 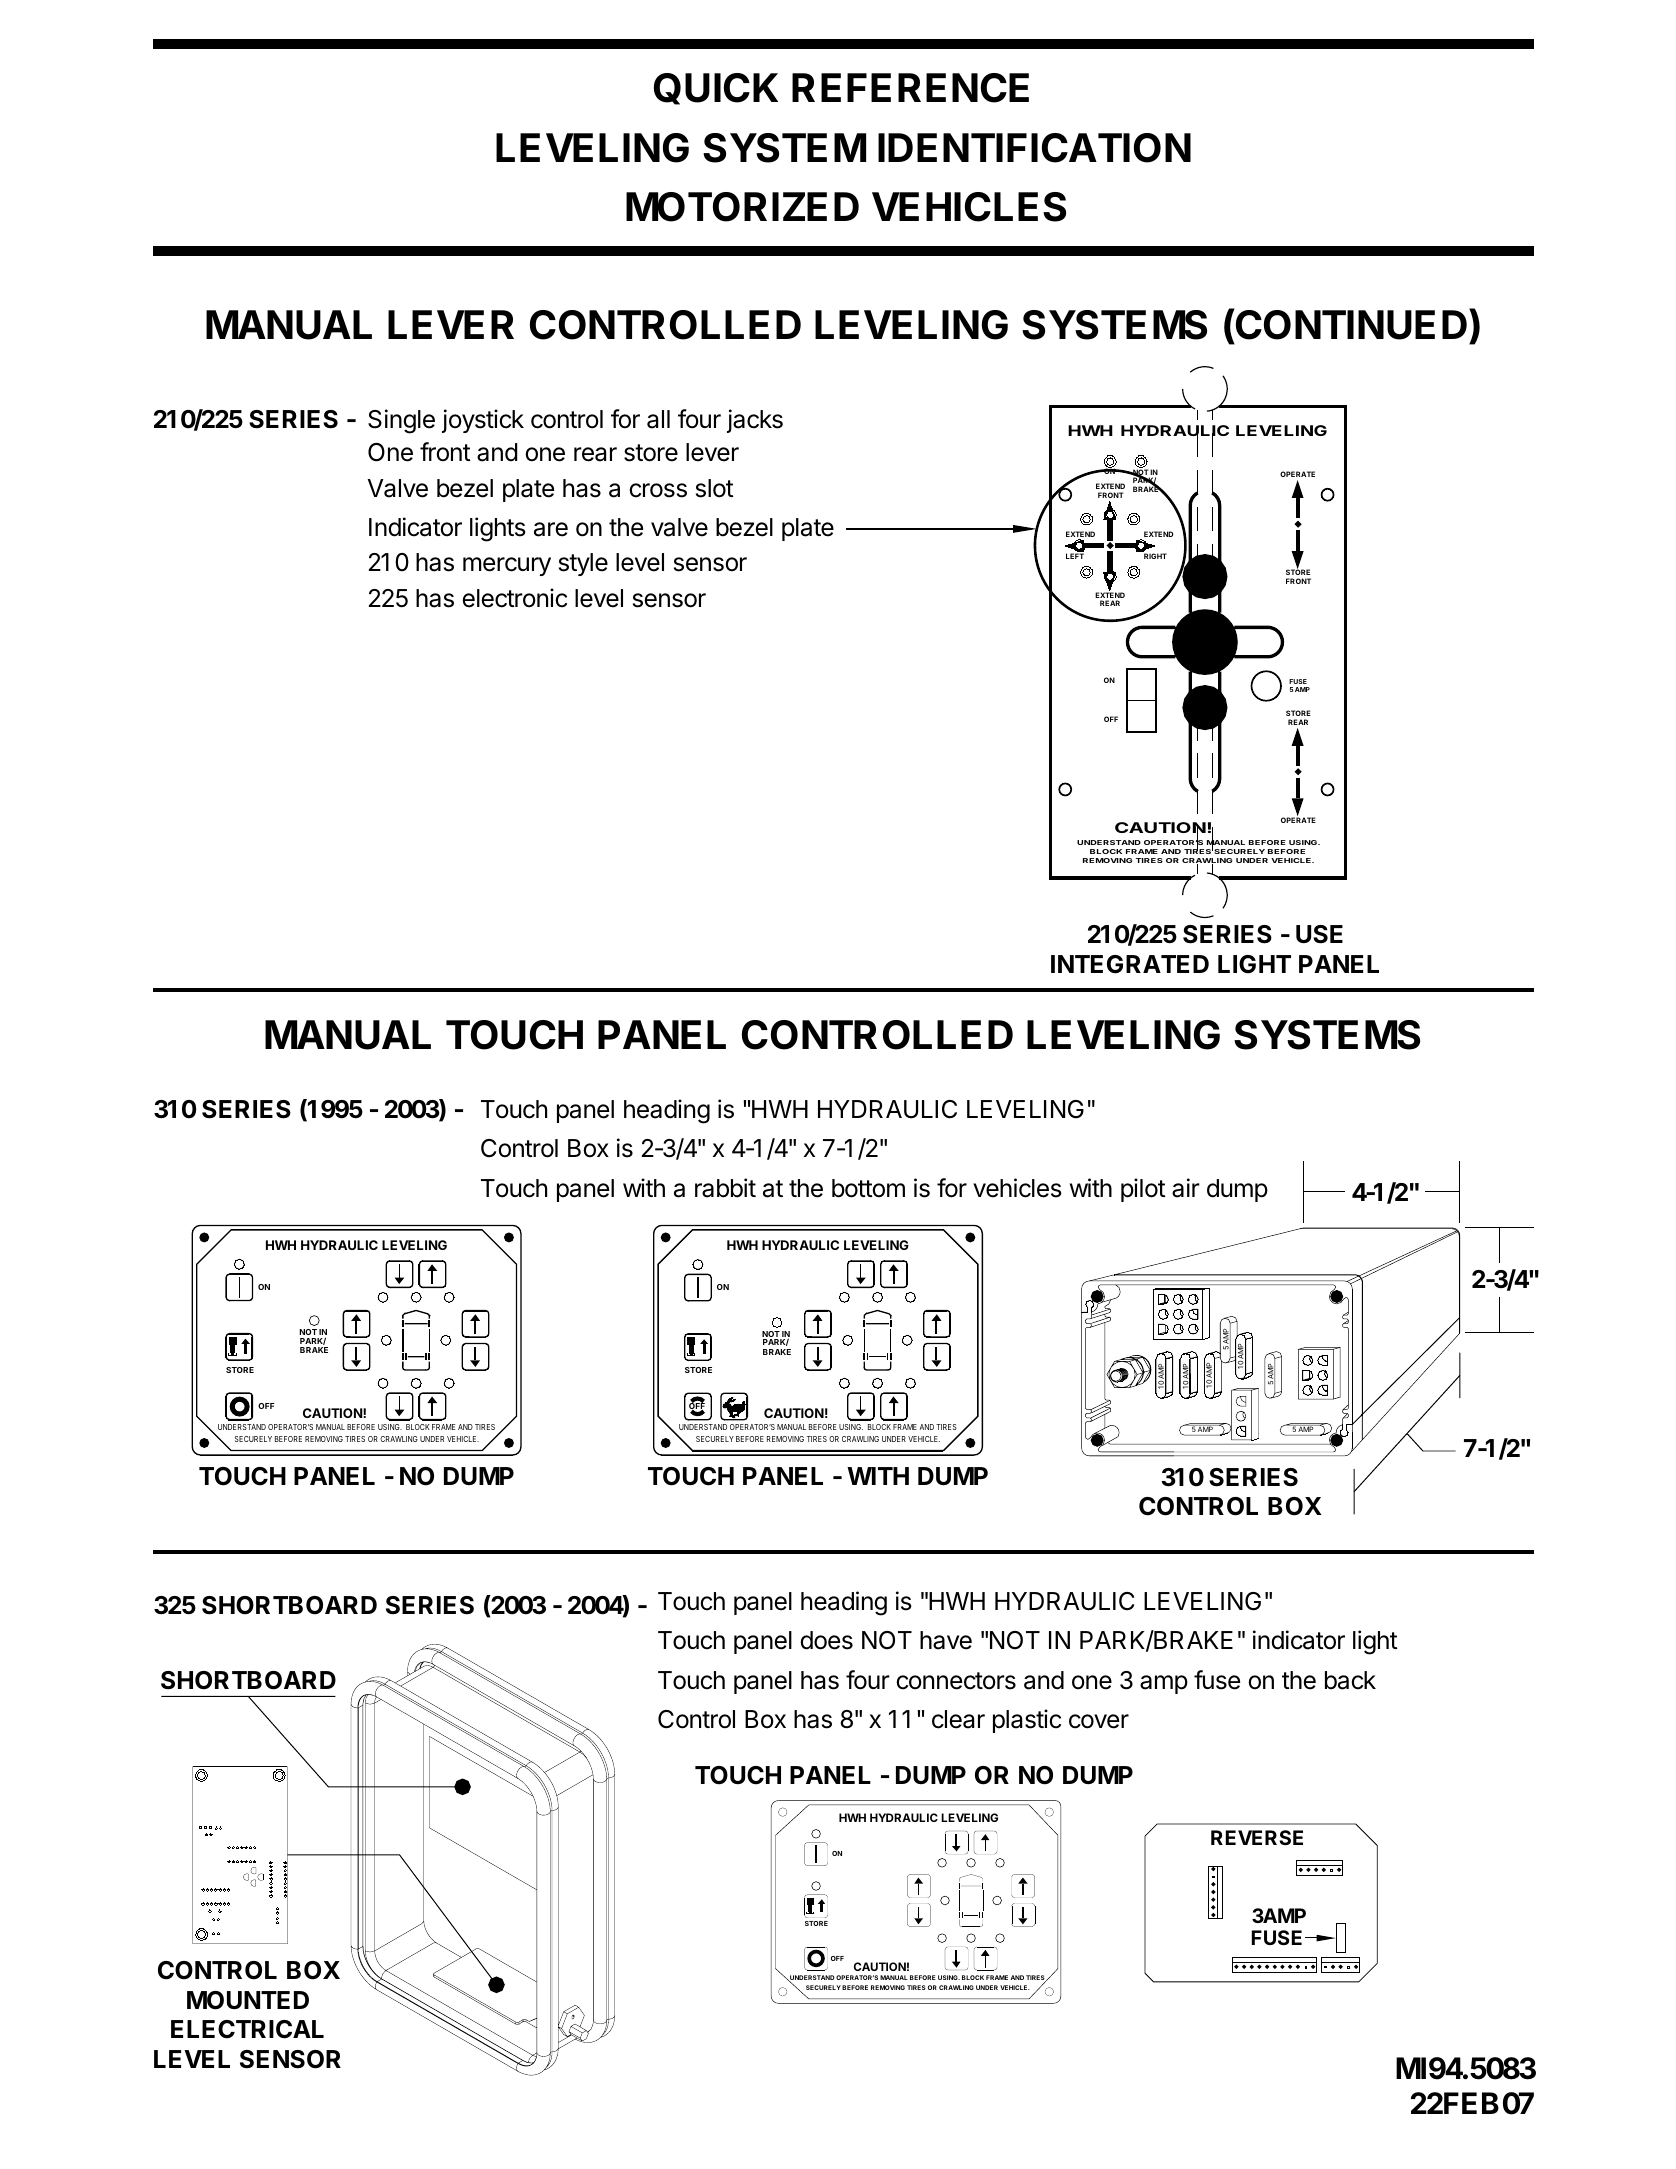 I want to click on bottom, so click(x=868, y=1188).
